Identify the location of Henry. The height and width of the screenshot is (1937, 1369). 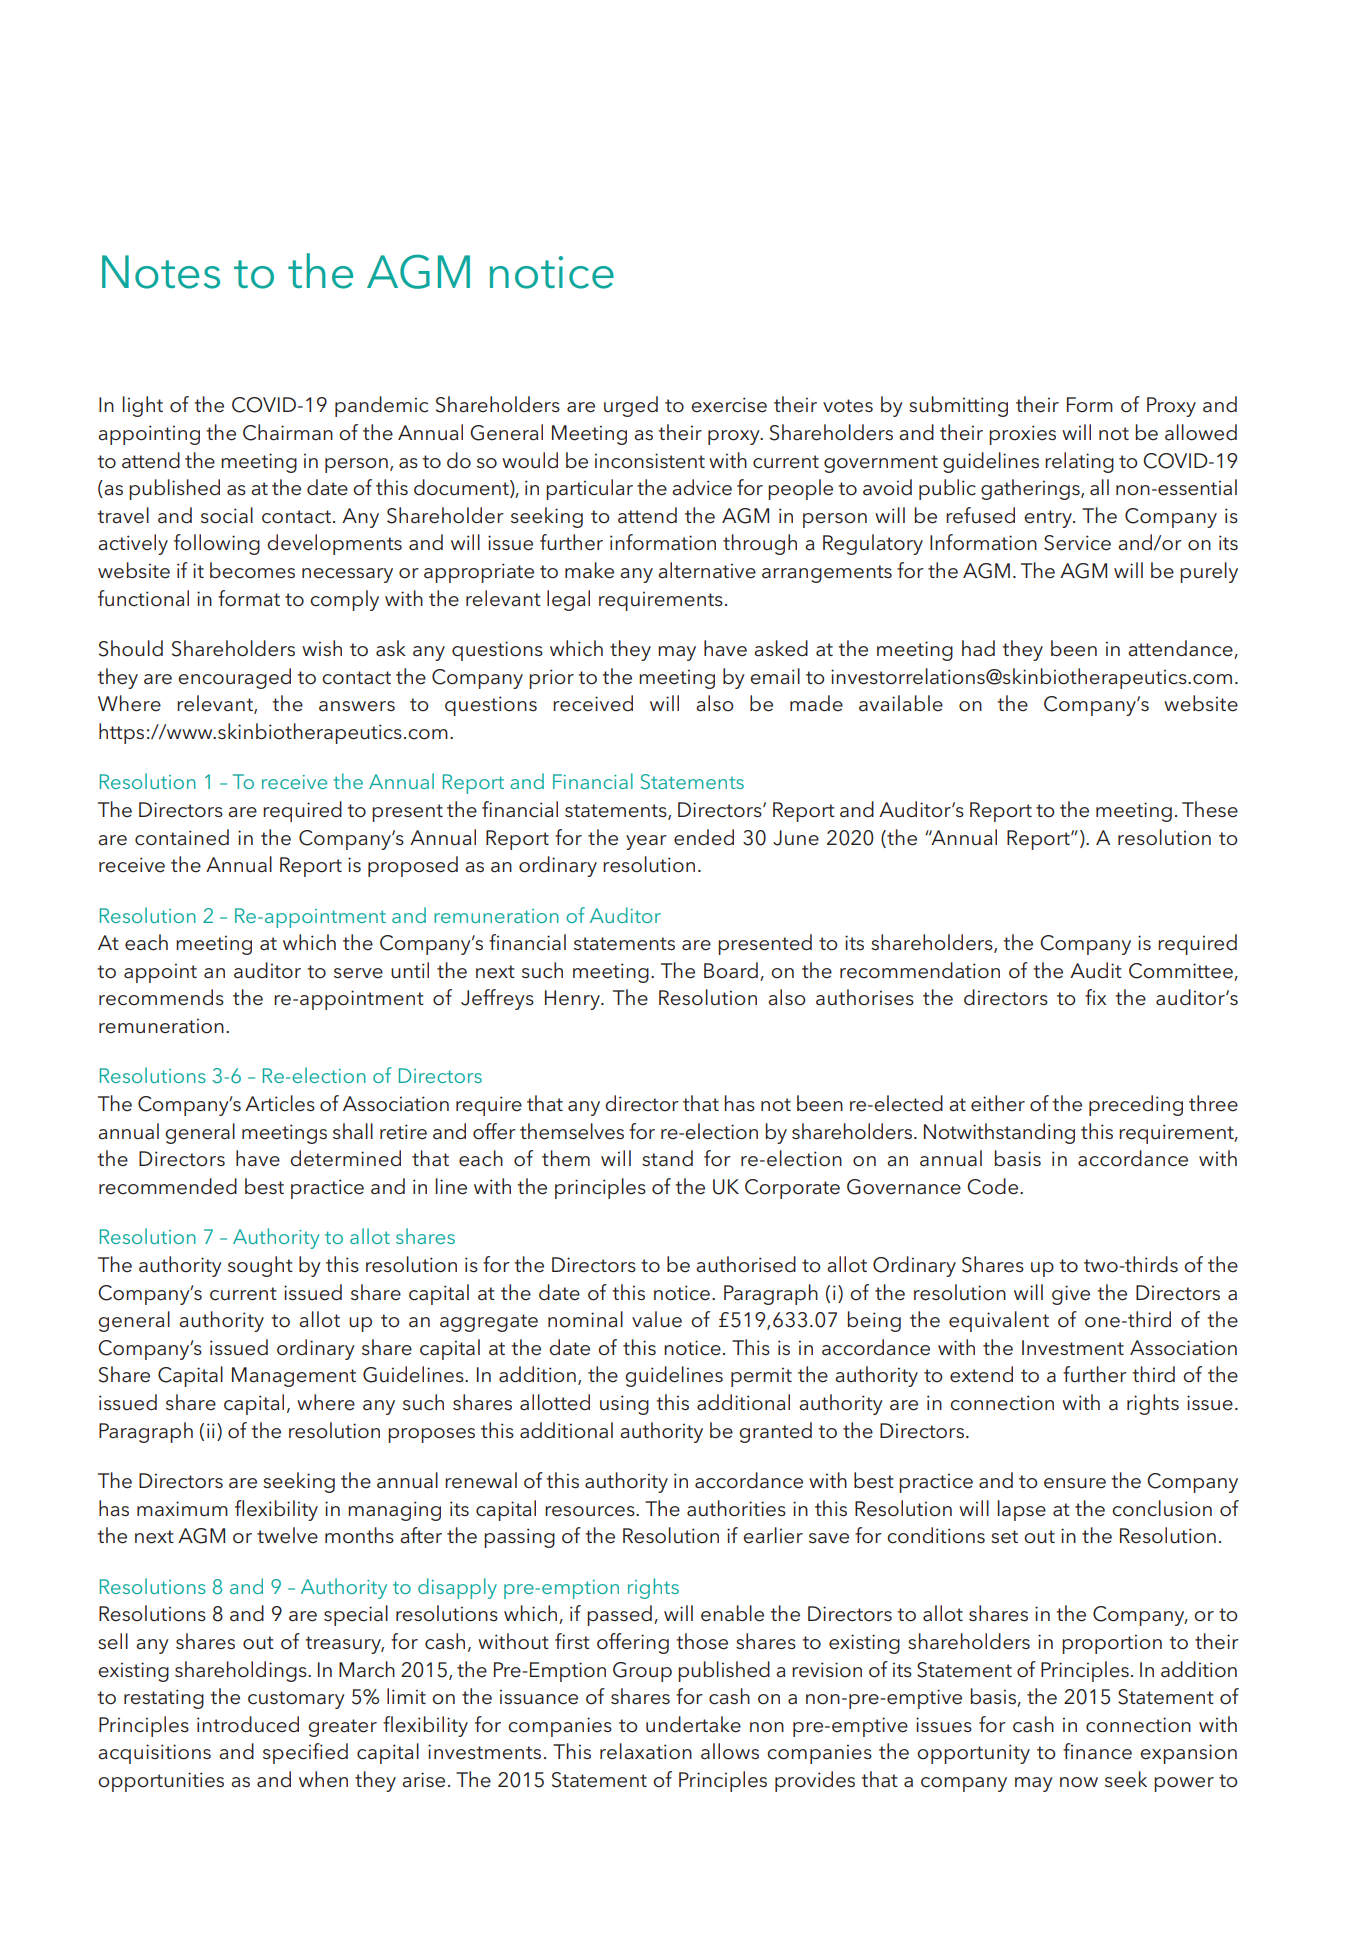
(573, 1000).
